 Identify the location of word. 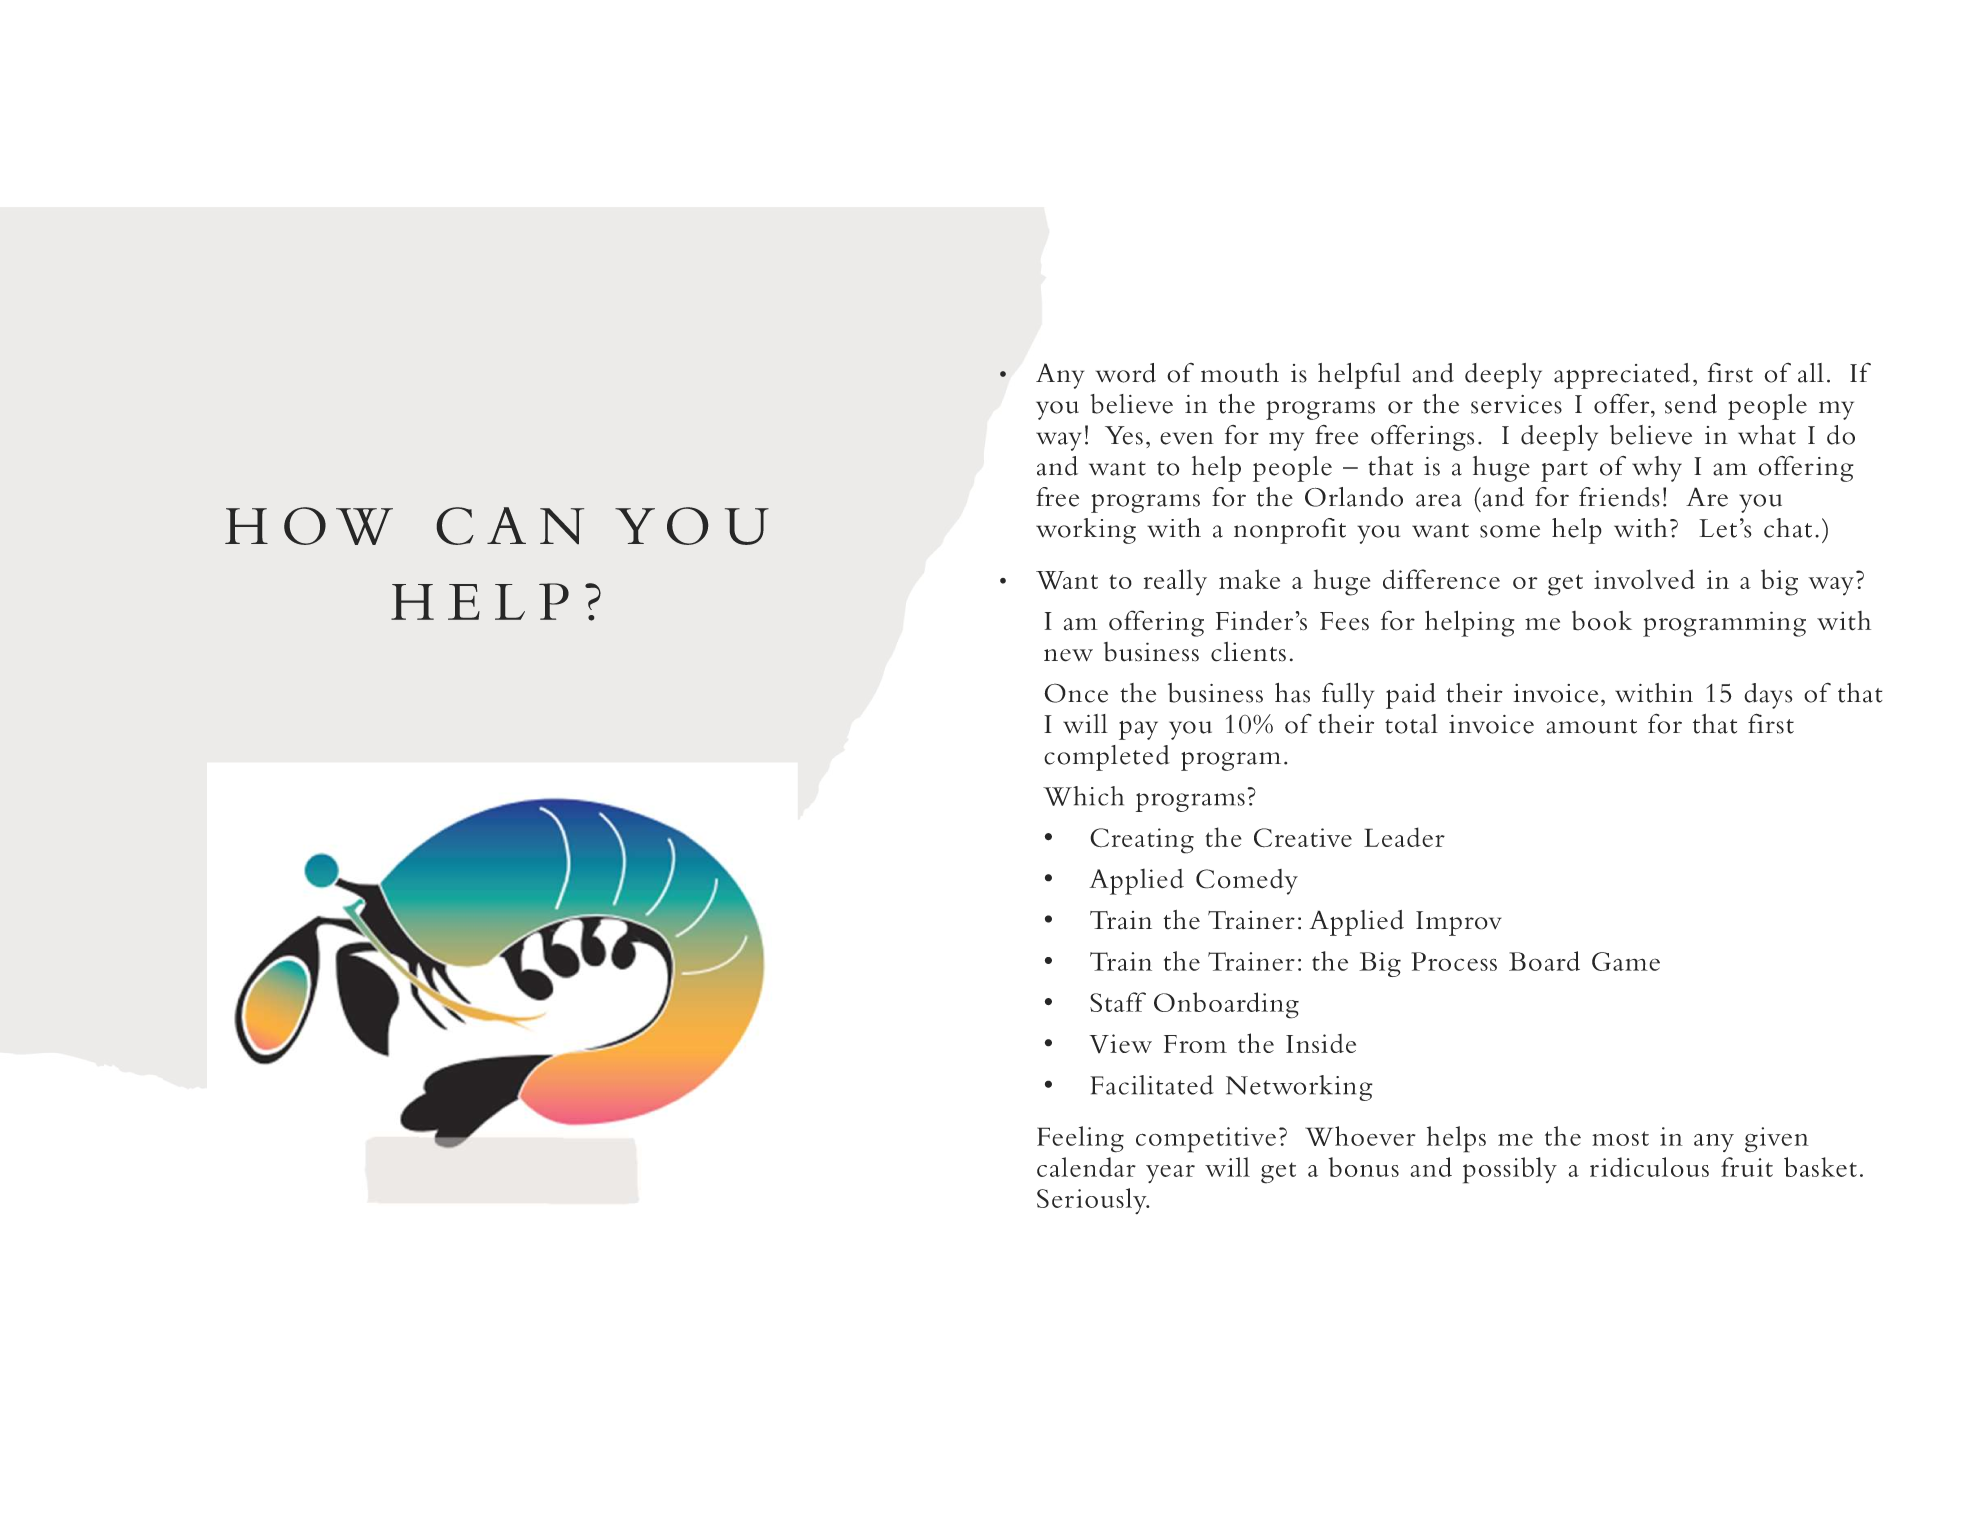
(1126, 373).
